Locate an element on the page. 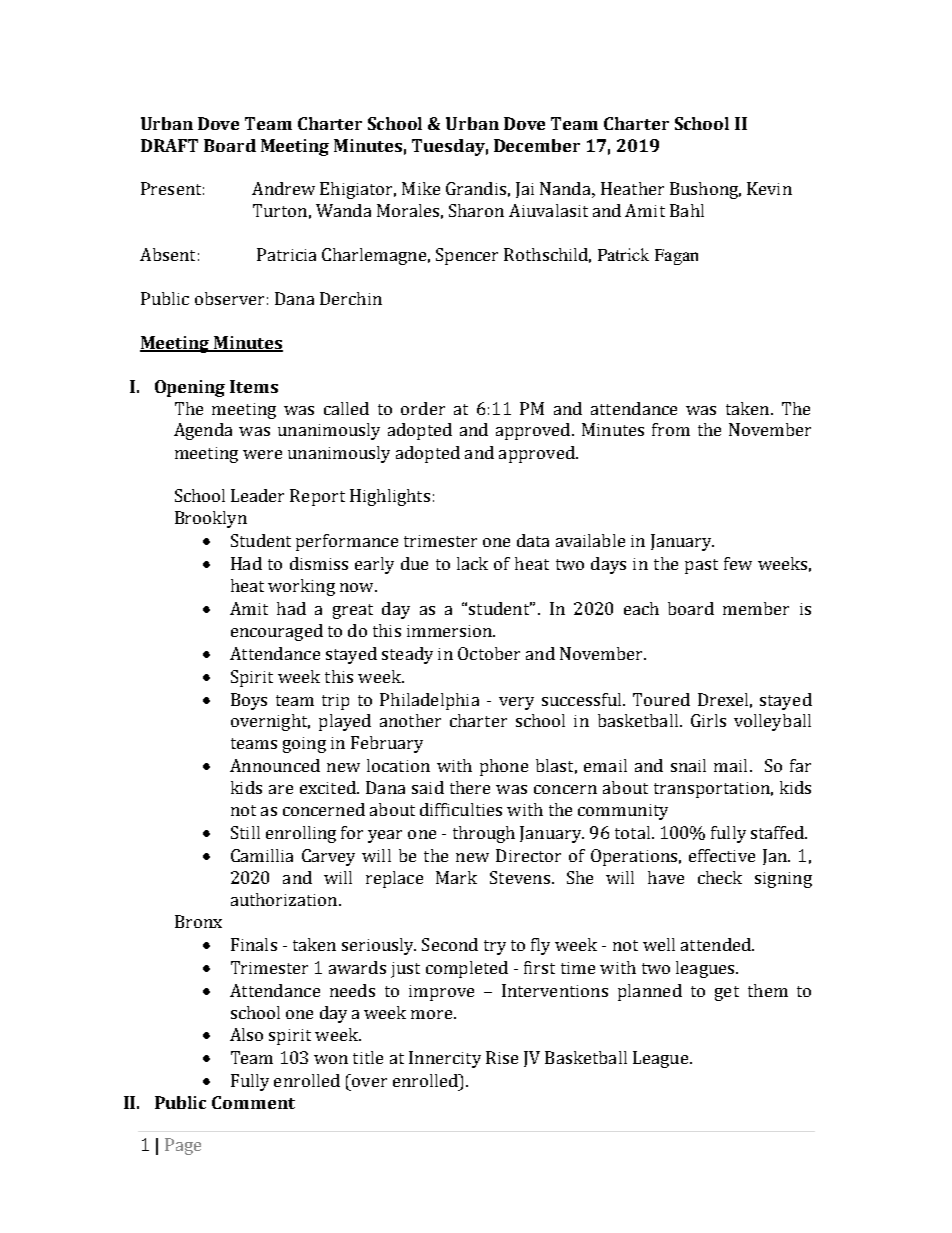  Grandis is located at coordinates (476, 188).
